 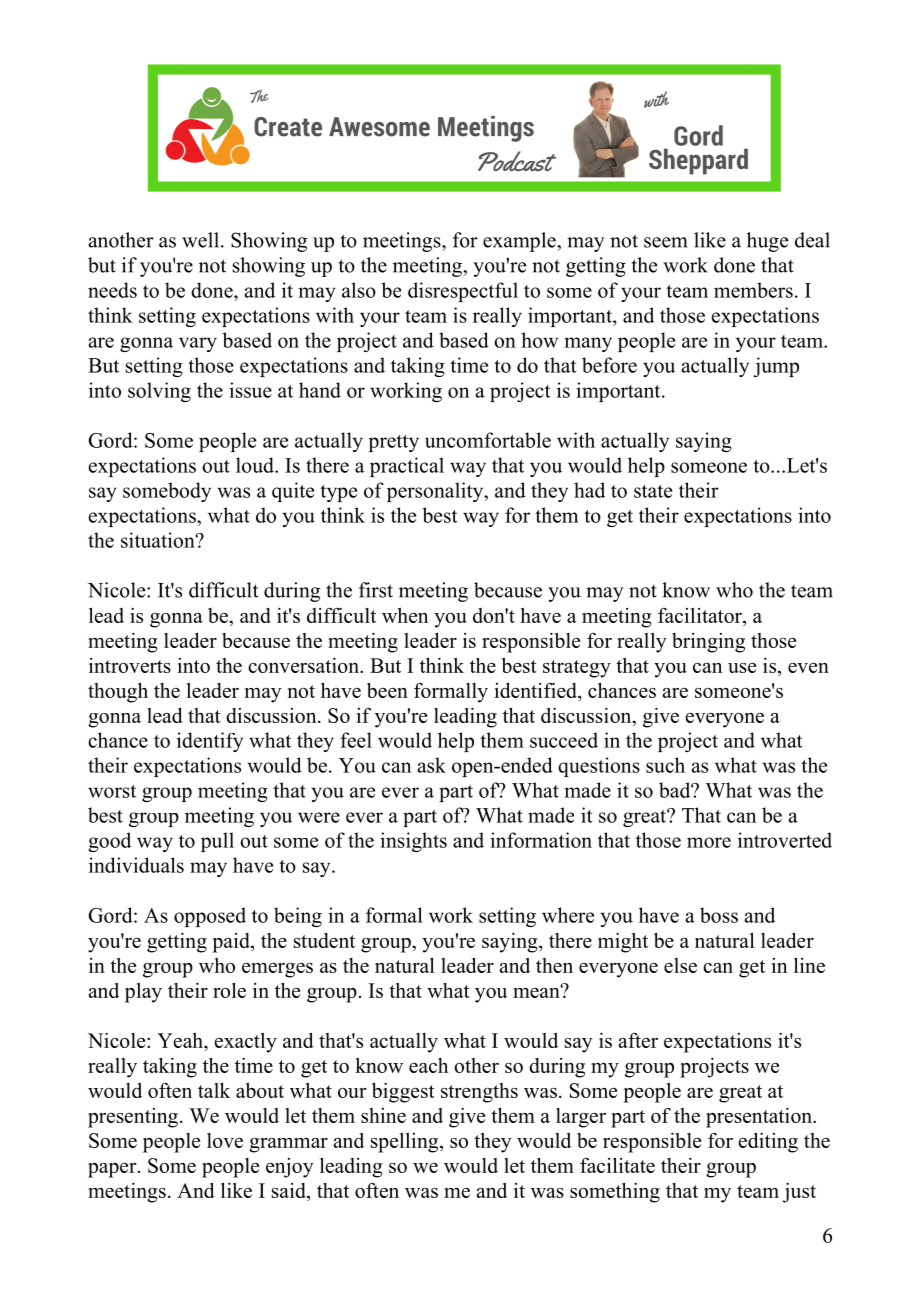 What do you see at coordinates (719, 915) in the screenshot?
I see `boss` at bounding box center [719, 915].
